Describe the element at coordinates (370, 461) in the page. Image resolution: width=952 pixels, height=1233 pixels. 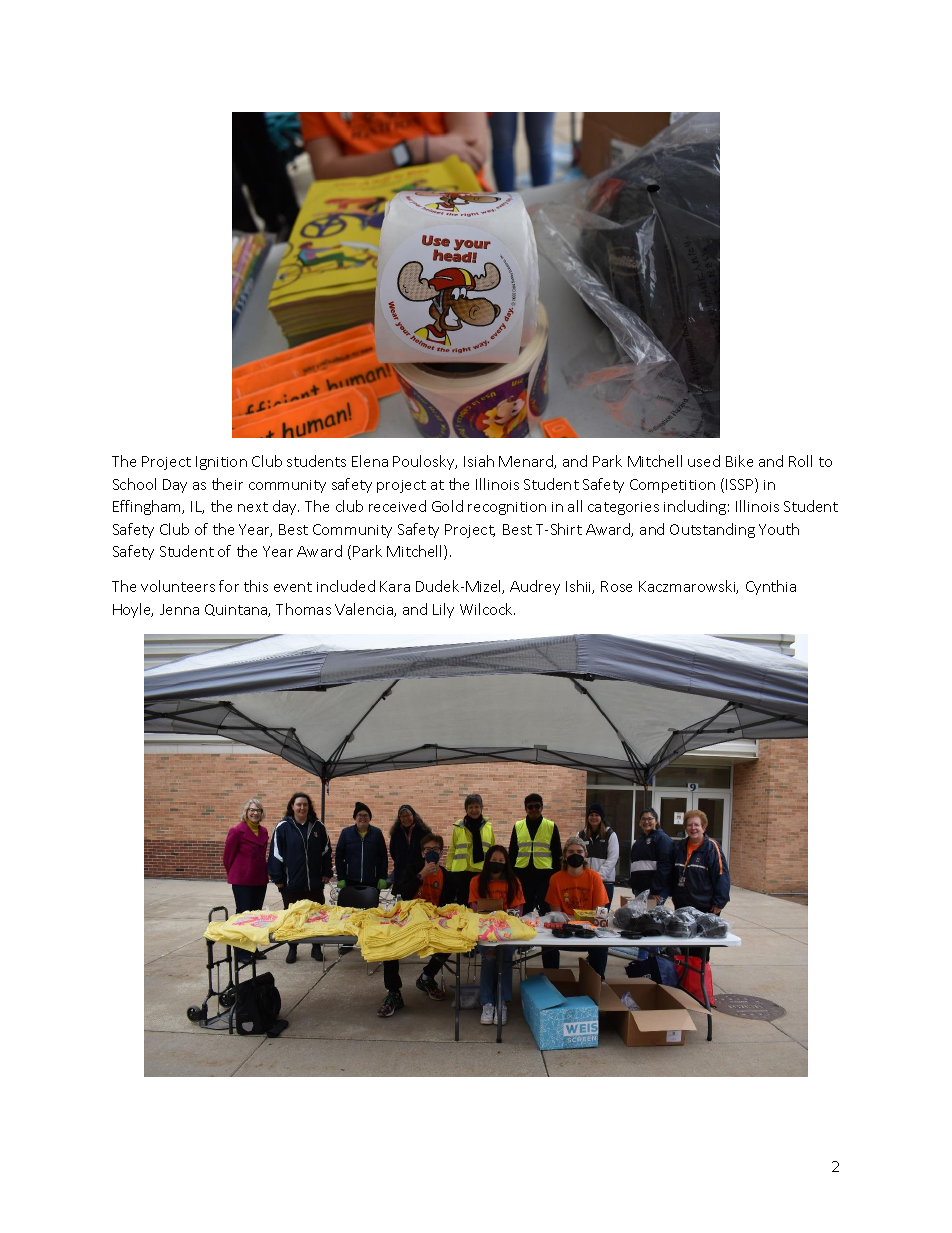
I see `Elena` at that location.
